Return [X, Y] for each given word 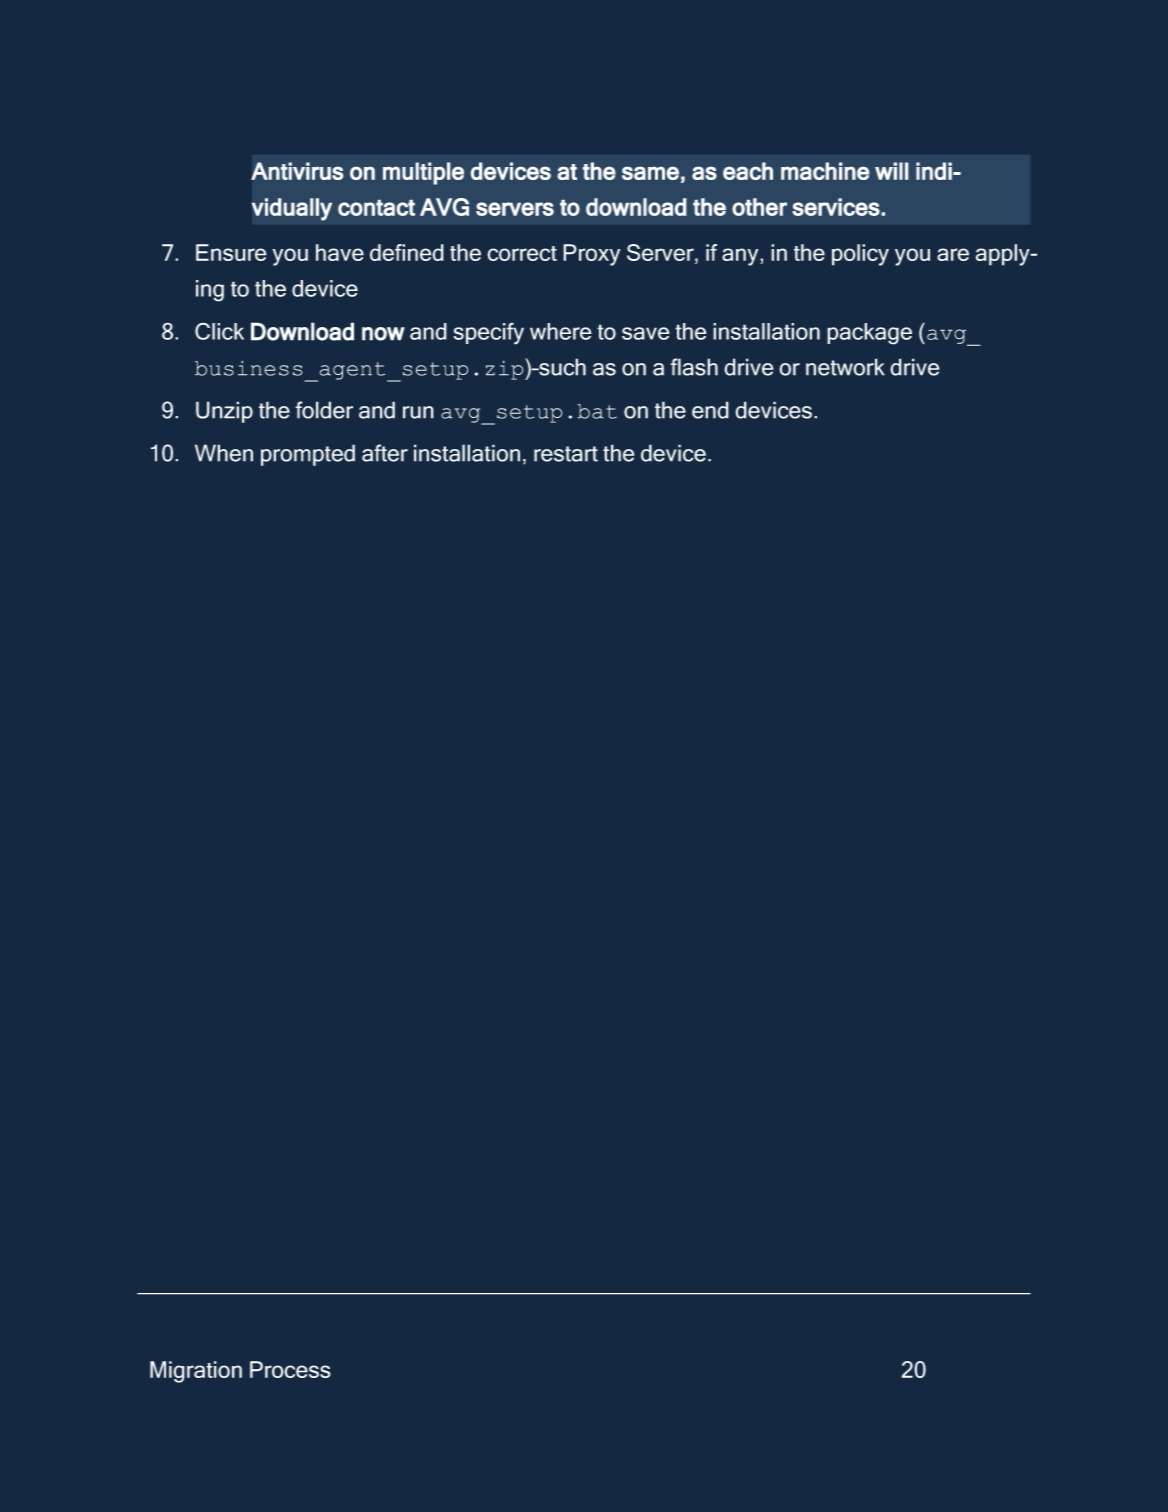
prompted [308, 455]
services [836, 207]
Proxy [591, 255]
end [710, 410]
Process [290, 1369]
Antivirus [297, 171]
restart [566, 454]
